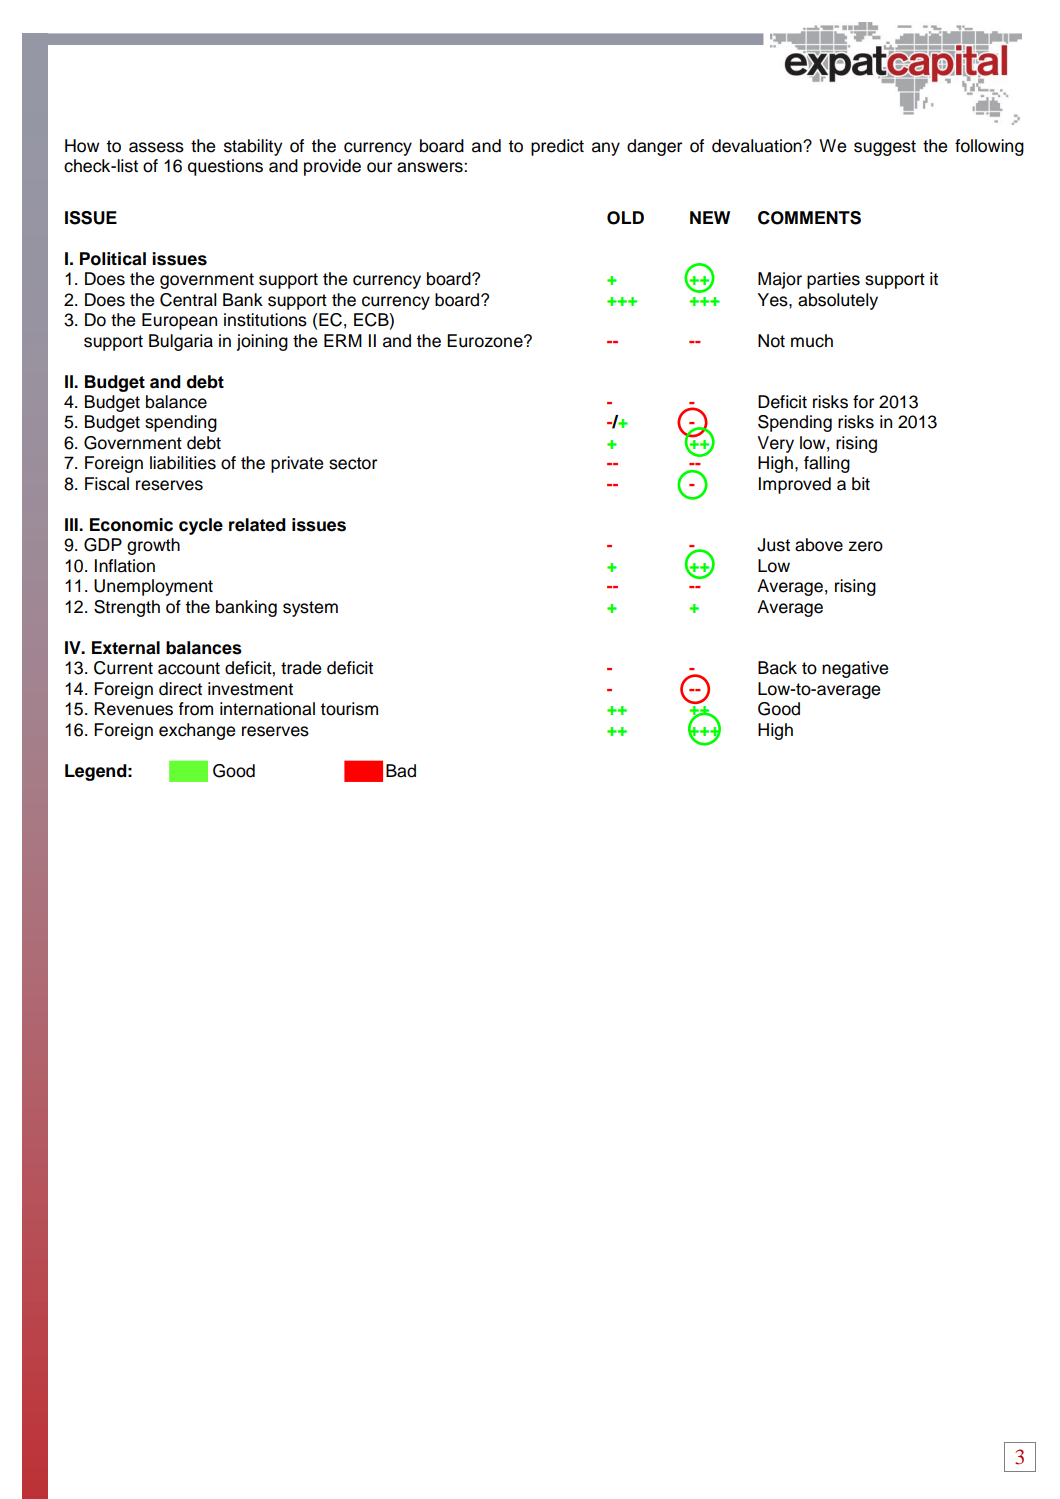  Describe the element at coordinates (557, 147) in the document. I see `predict` at that location.
